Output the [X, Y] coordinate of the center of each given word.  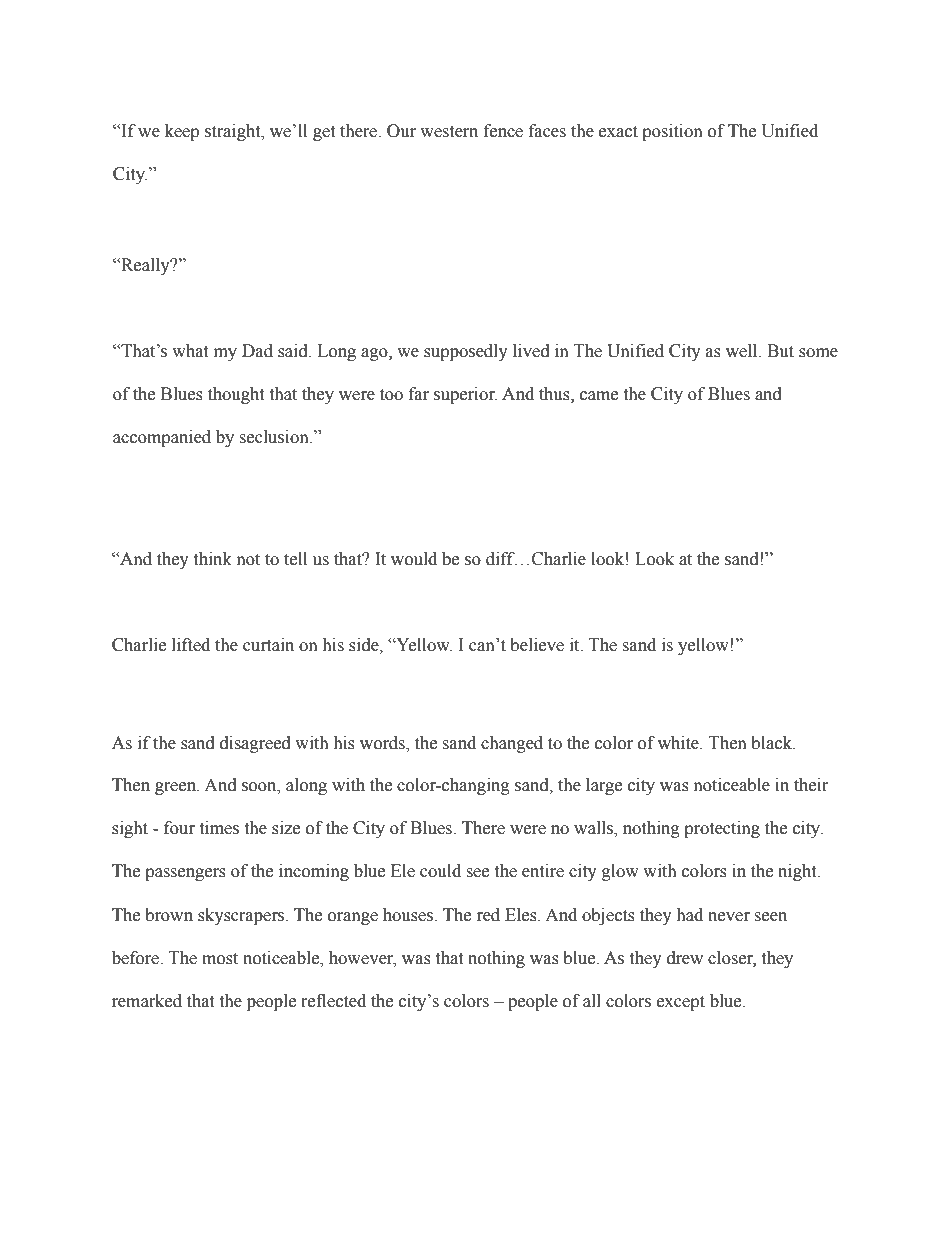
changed [512, 744]
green [177, 788]
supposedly [466, 352]
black [773, 743]
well [743, 351]
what [190, 351]
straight [234, 132]
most [220, 959]
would [414, 559]
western [449, 132]
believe [537, 645]
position [672, 132]
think [212, 559]
